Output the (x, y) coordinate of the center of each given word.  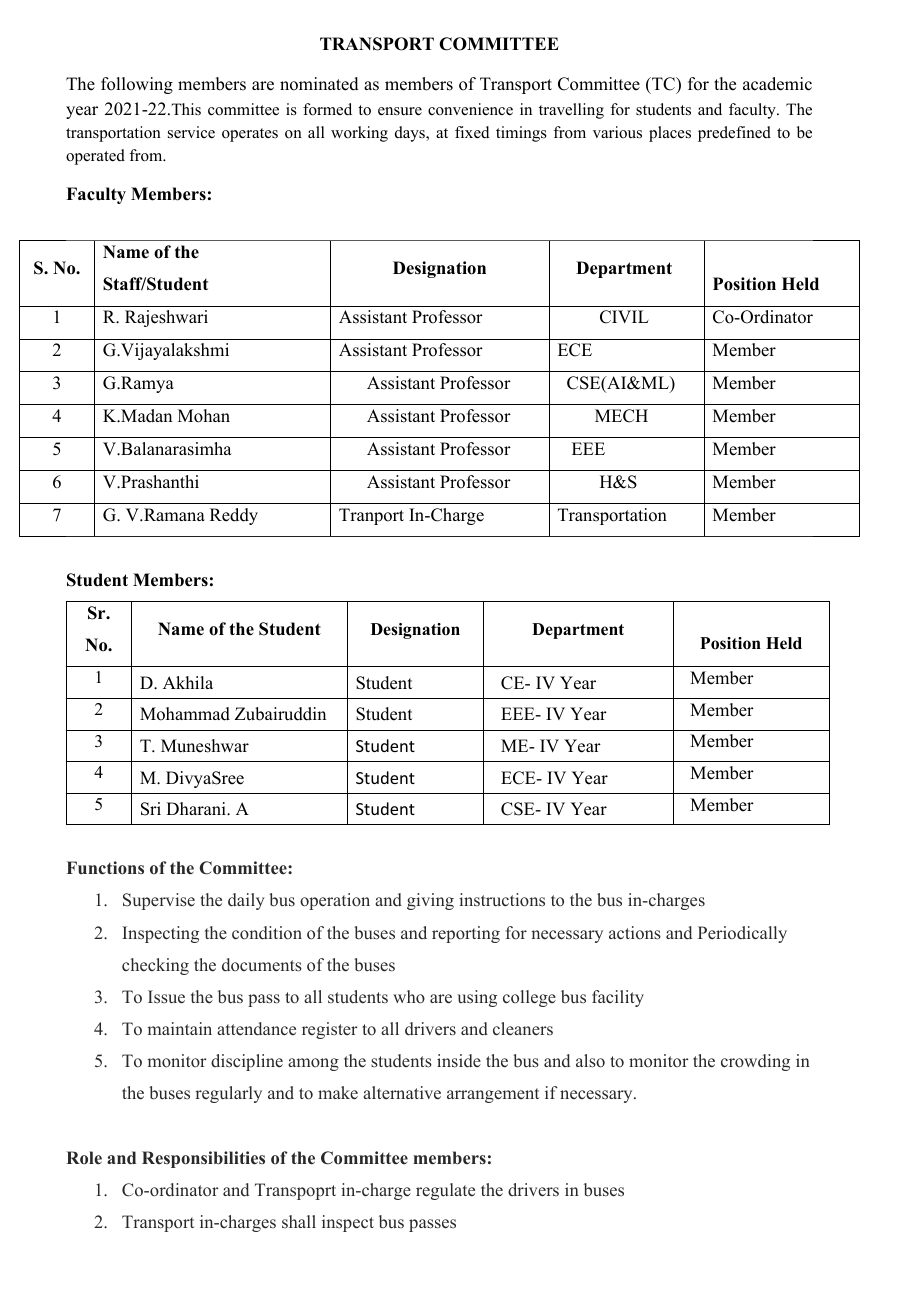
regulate (445, 1191)
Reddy (234, 516)
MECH (621, 416)
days (411, 134)
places (670, 134)
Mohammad (185, 714)
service (191, 132)
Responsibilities (203, 1159)
